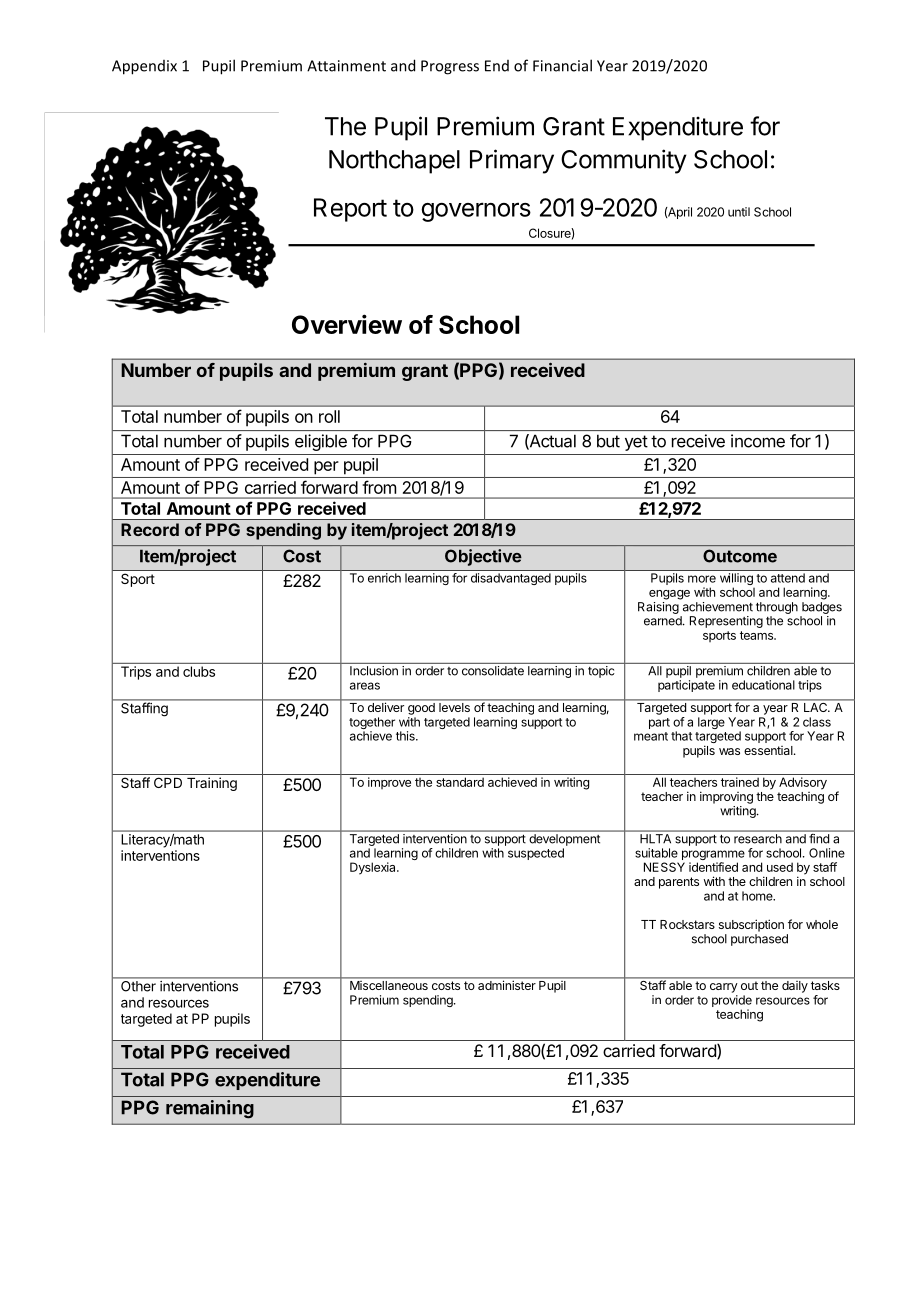 The image size is (924, 1308). What do you see at coordinates (624, 161) in the page?
I see `Community` at bounding box center [624, 161].
